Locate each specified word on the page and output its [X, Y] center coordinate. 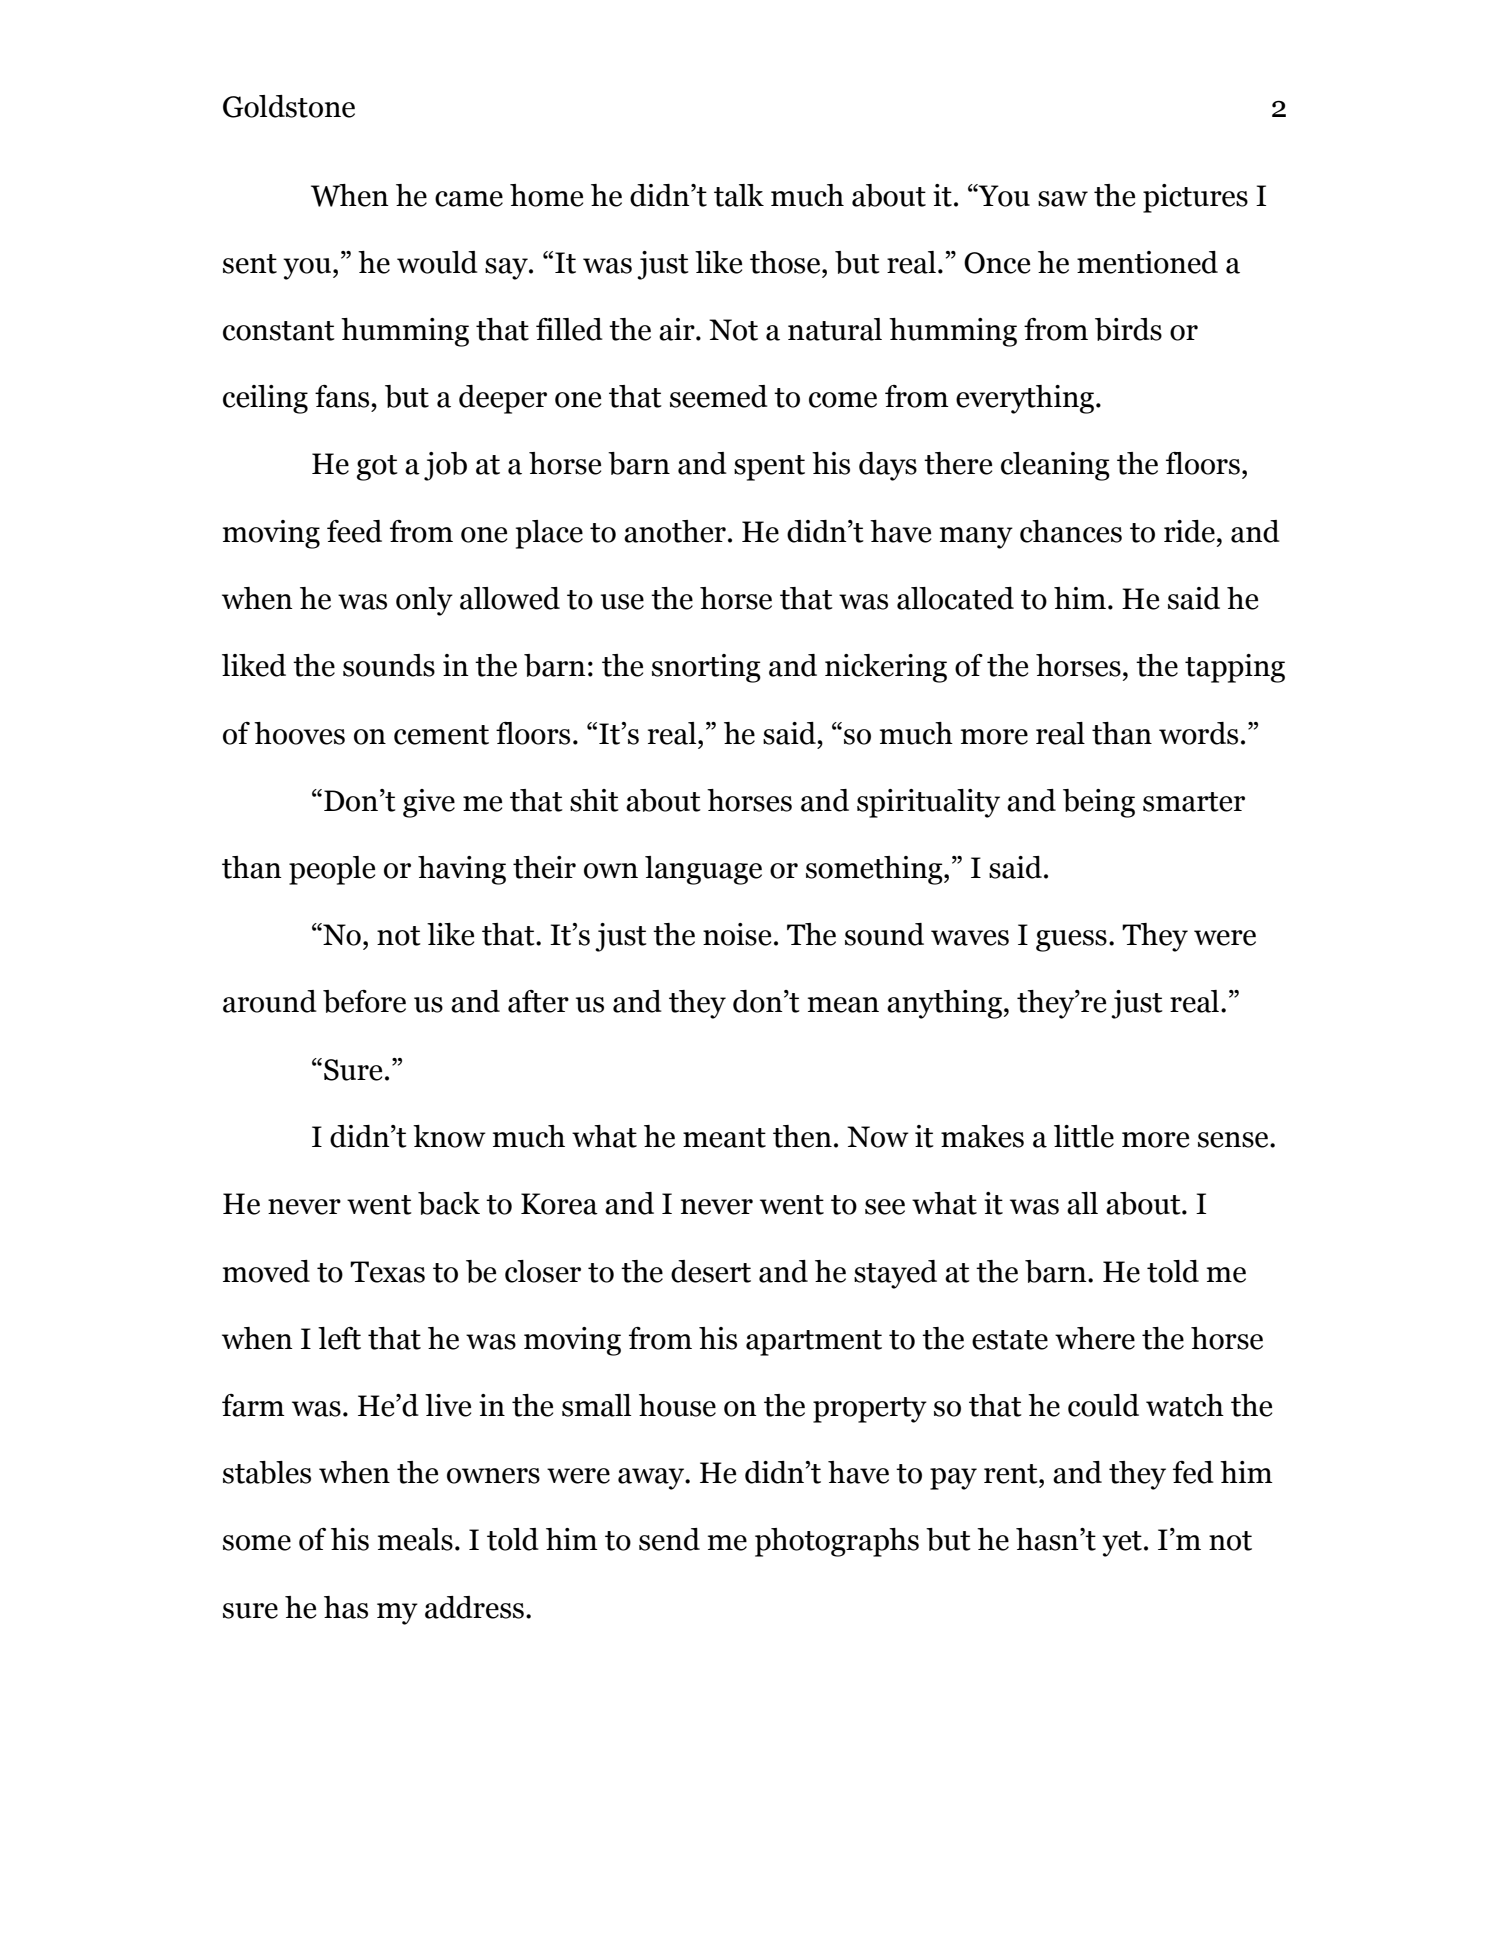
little [1084, 1136]
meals [415, 1539]
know [449, 1136]
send [669, 1539]
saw [1063, 199]
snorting [706, 668]
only [424, 601]
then [802, 1136]
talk [739, 195]
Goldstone [289, 106]
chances [1071, 531]
